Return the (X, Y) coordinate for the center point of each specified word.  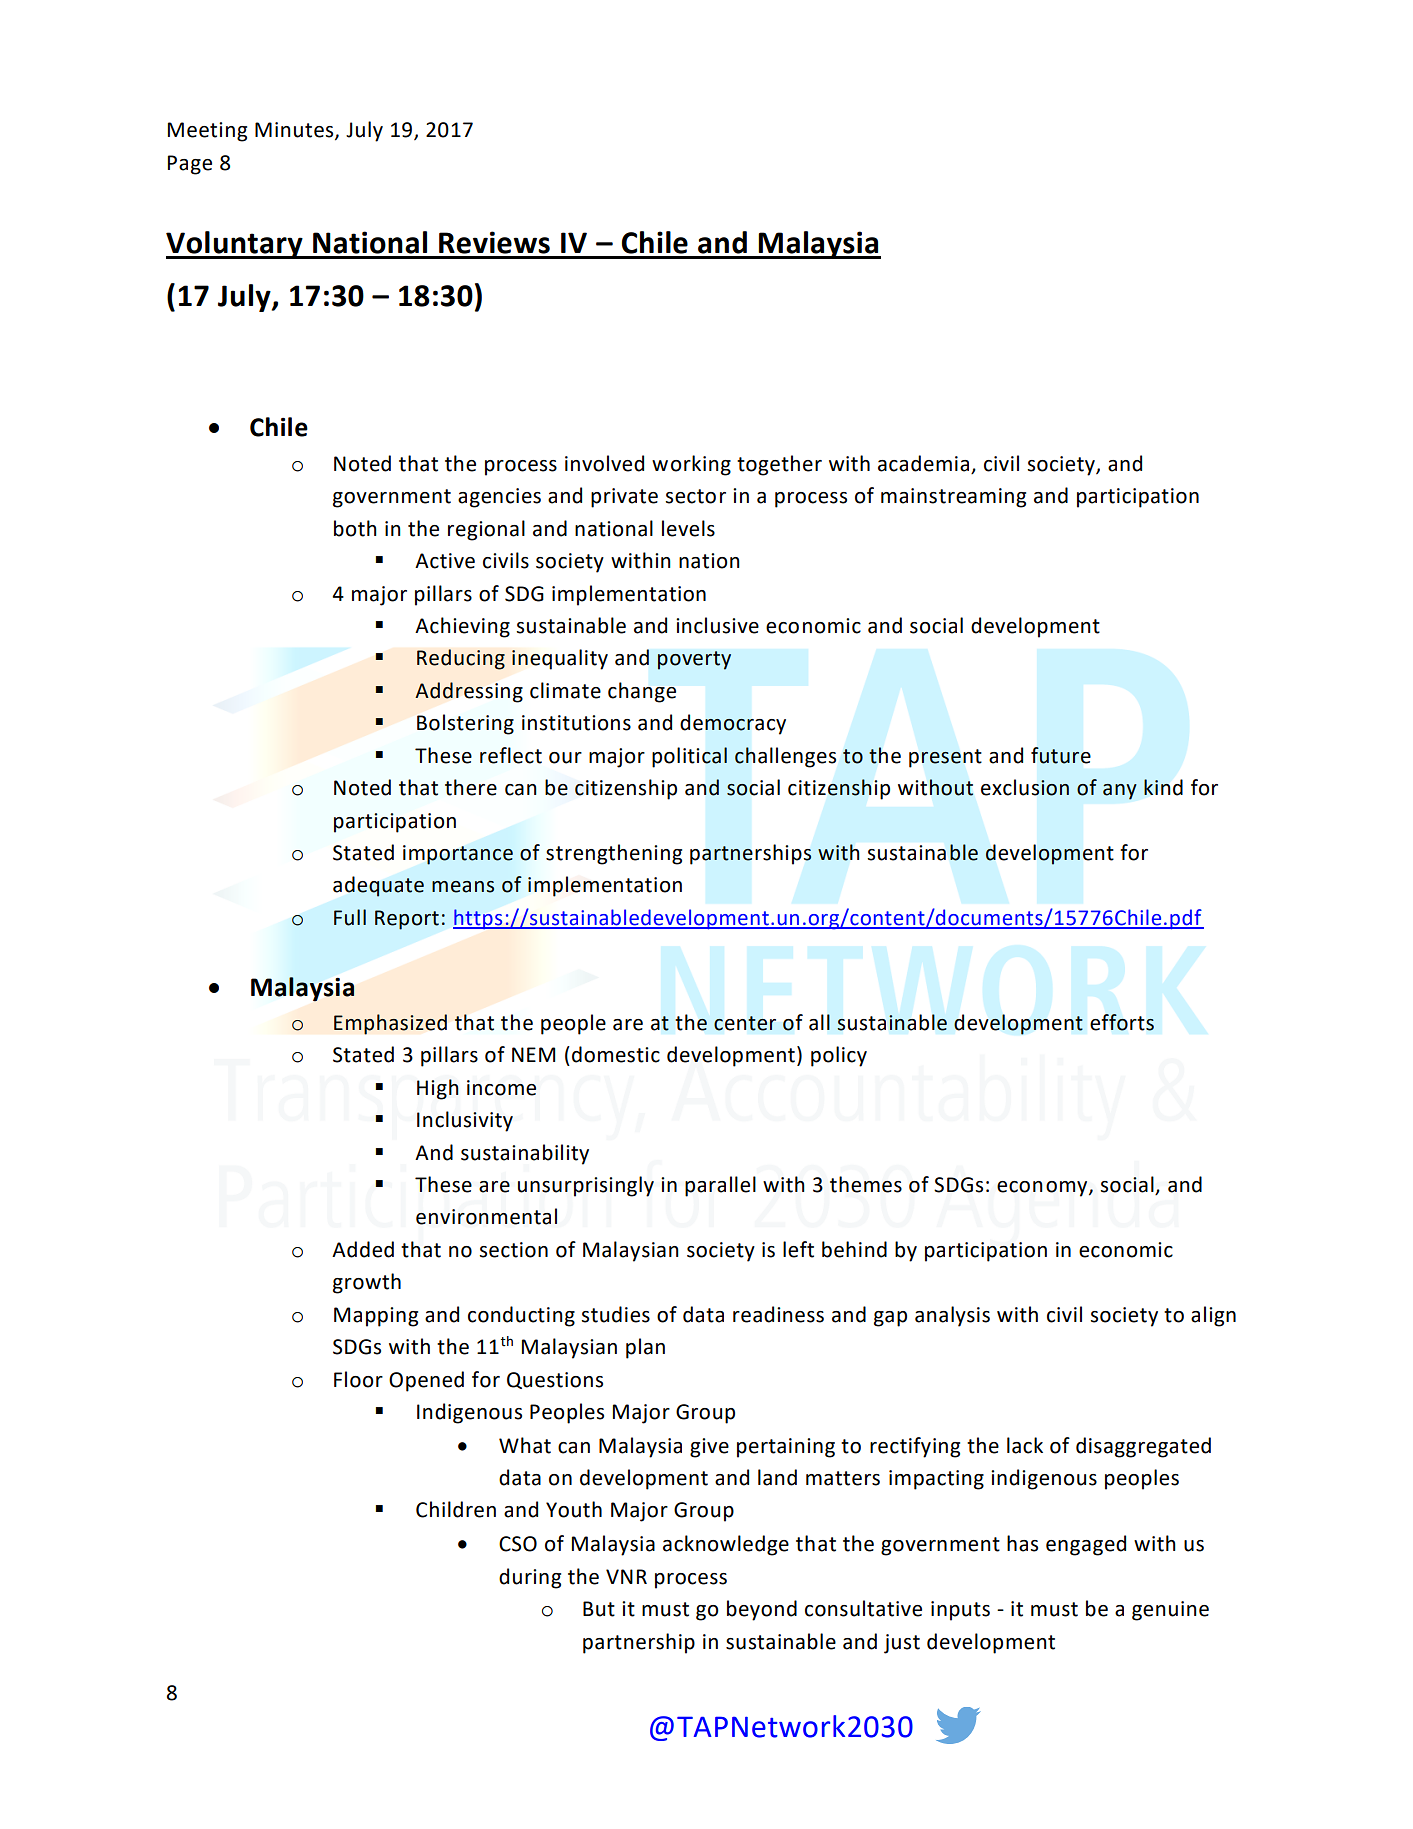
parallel (720, 1186)
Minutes (295, 131)
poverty (694, 660)
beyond (762, 1610)
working (691, 465)
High (438, 1089)
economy (1043, 1189)
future (1061, 755)
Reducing (461, 659)
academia (923, 463)
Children (456, 1509)
